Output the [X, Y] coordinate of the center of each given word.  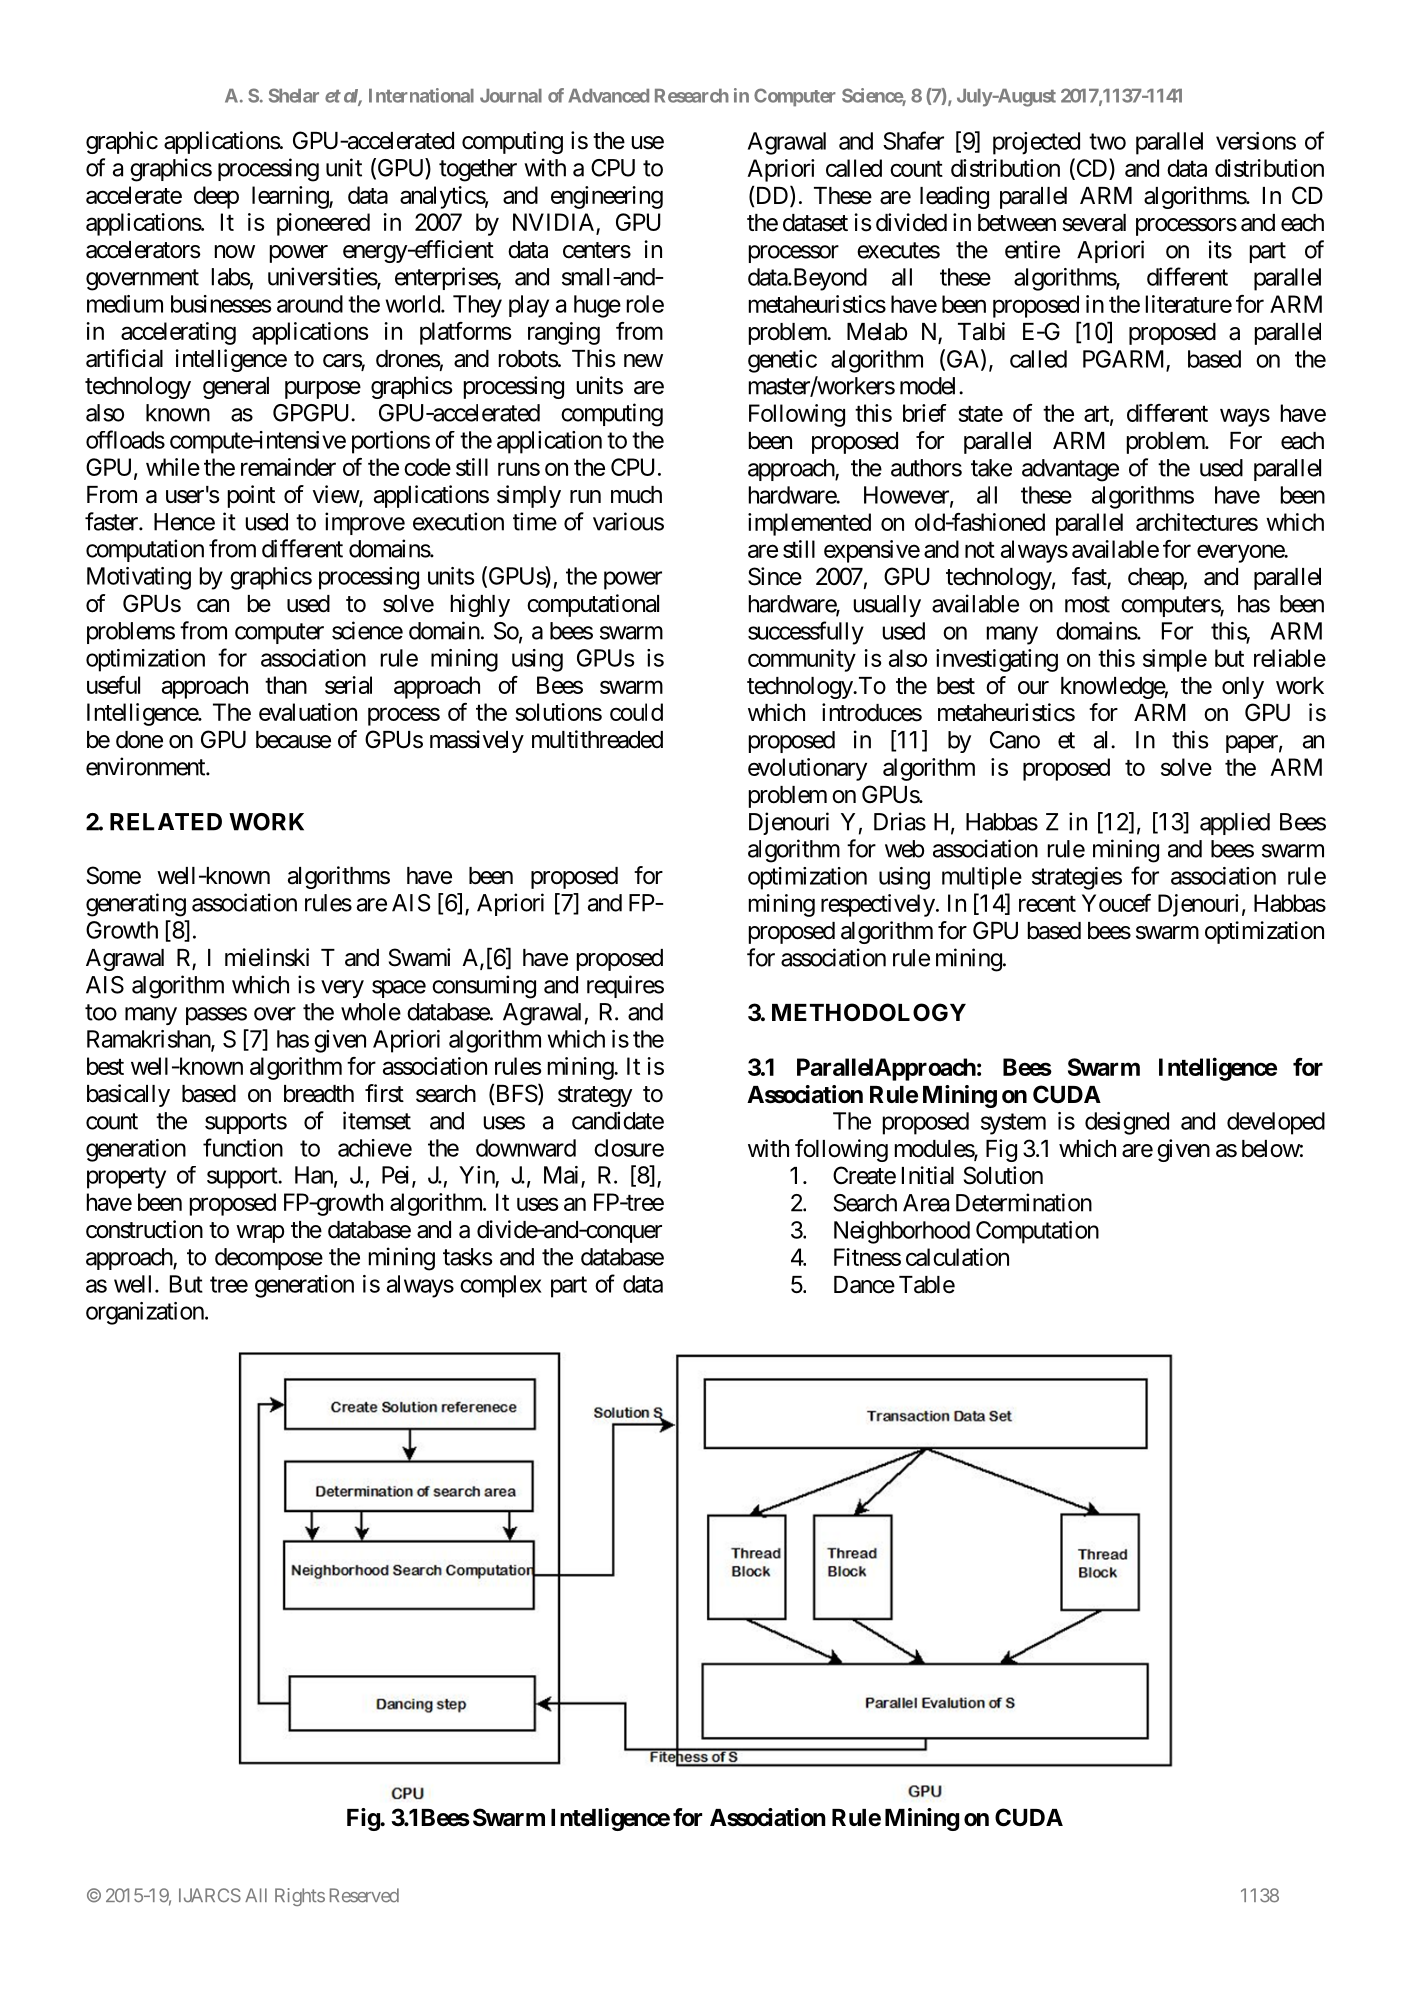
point [251, 496]
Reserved [364, 1895]
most [1087, 604]
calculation [957, 1257]
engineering [607, 197]
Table [927, 1285]
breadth [319, 1094]
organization [145, 1313]
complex [501, 1286]
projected [1036, 143]
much [636, 495]
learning [291, 197]
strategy [595, 1096]
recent [1047, 904]
